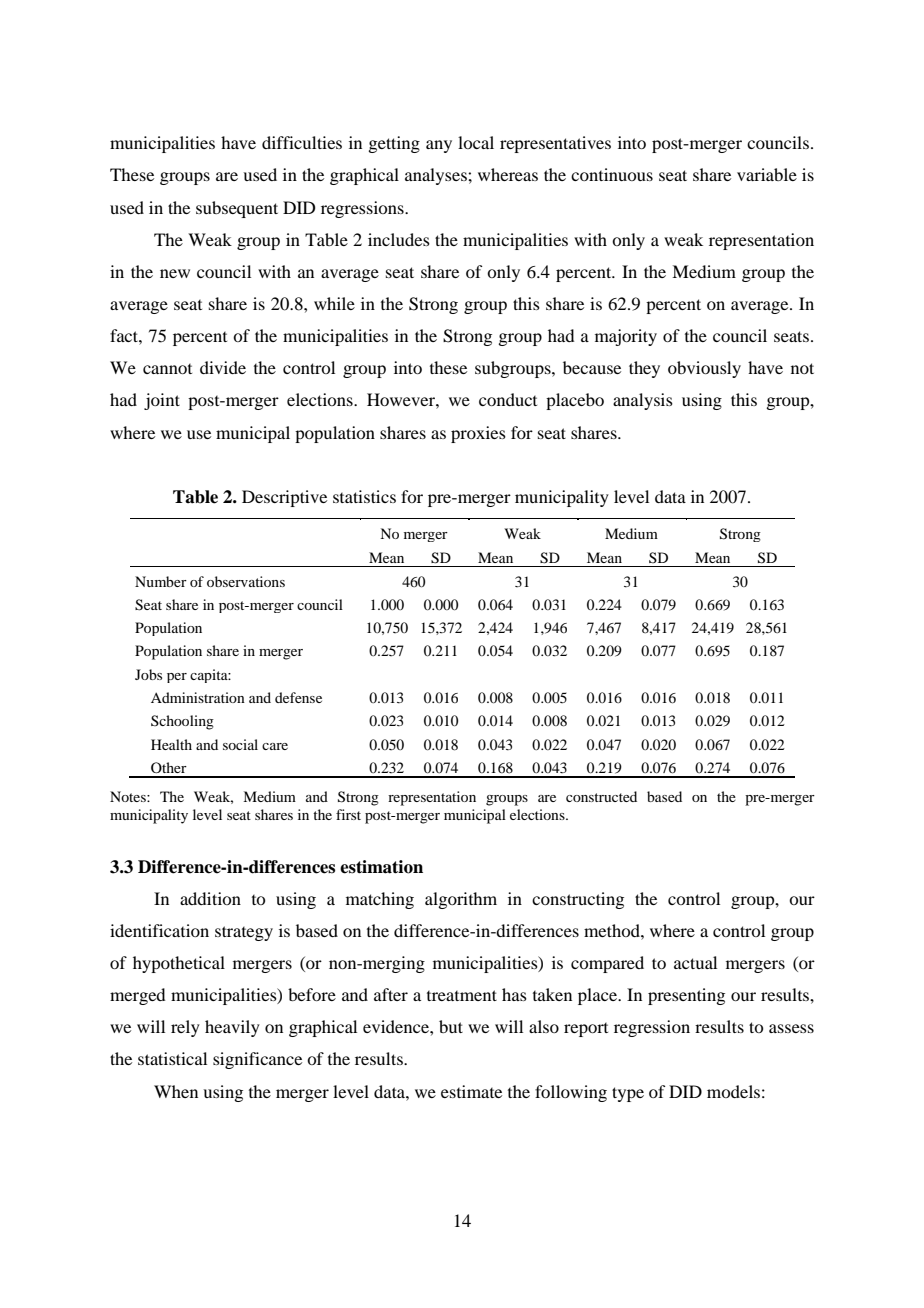 This screenshot has width=924, height=1308. I want to click on models, so click(733, 1091).
